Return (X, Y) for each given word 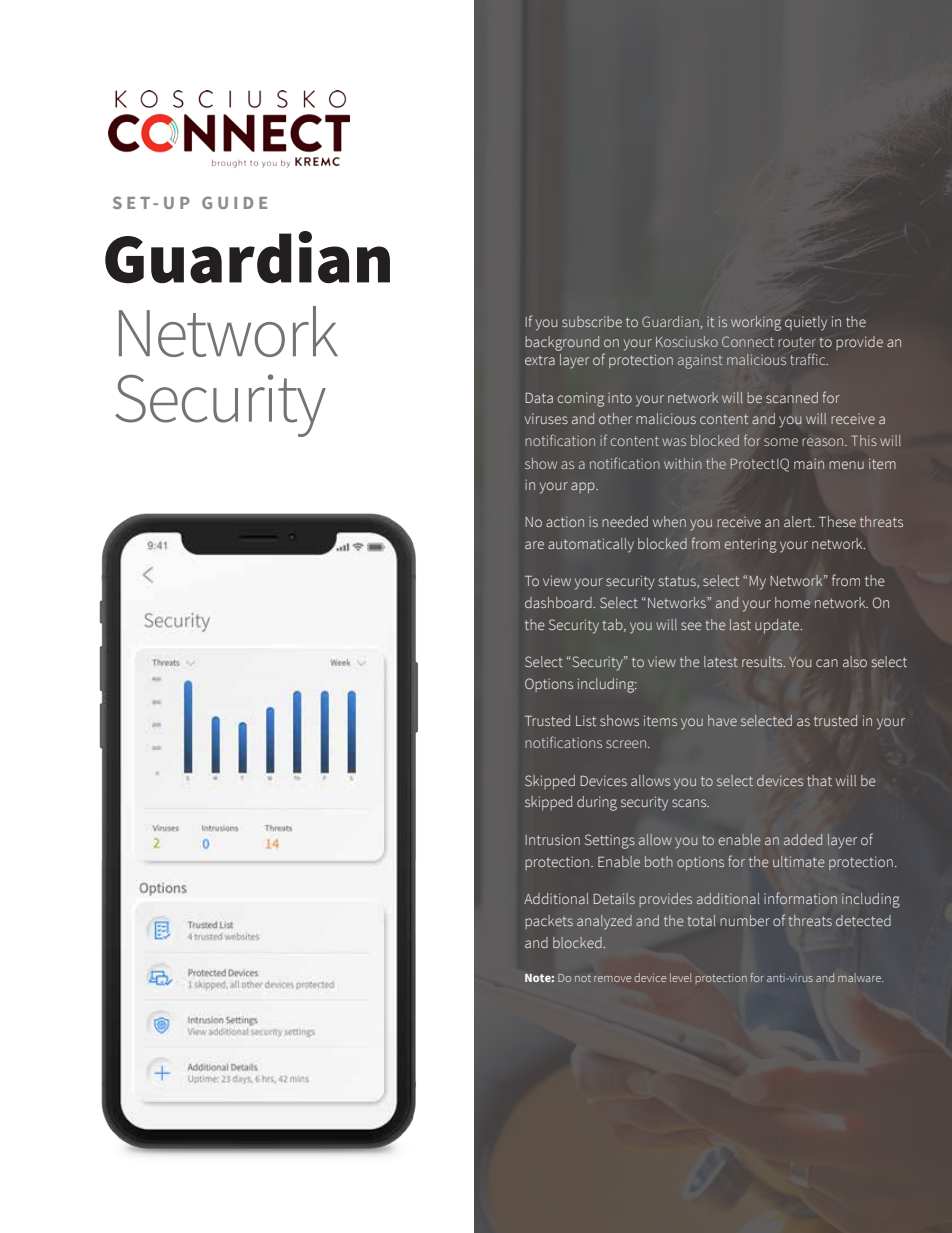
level (681, 977)
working (756, 323)
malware (860, 977)
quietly (806, 323)
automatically (591, 545)
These (837, 521)
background (562, 343)
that (819, 780)
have (722, 720)
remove (612, 979)
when (669, 521)
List (586, 720)
